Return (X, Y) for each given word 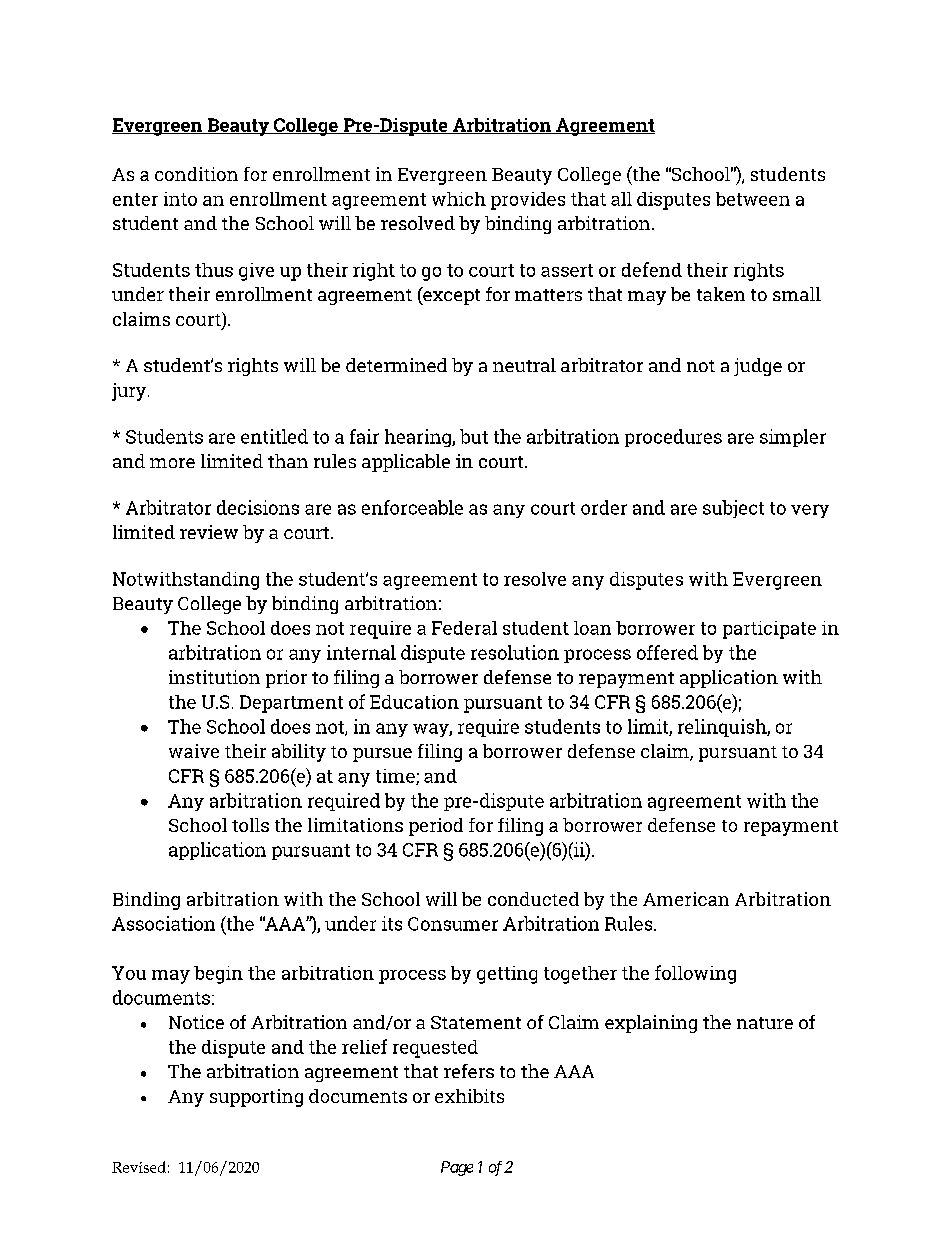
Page (457, 1168)
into (180, 199)
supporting (256, 1098)
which (459, 199)
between (753, 199)
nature (765, 1023)
